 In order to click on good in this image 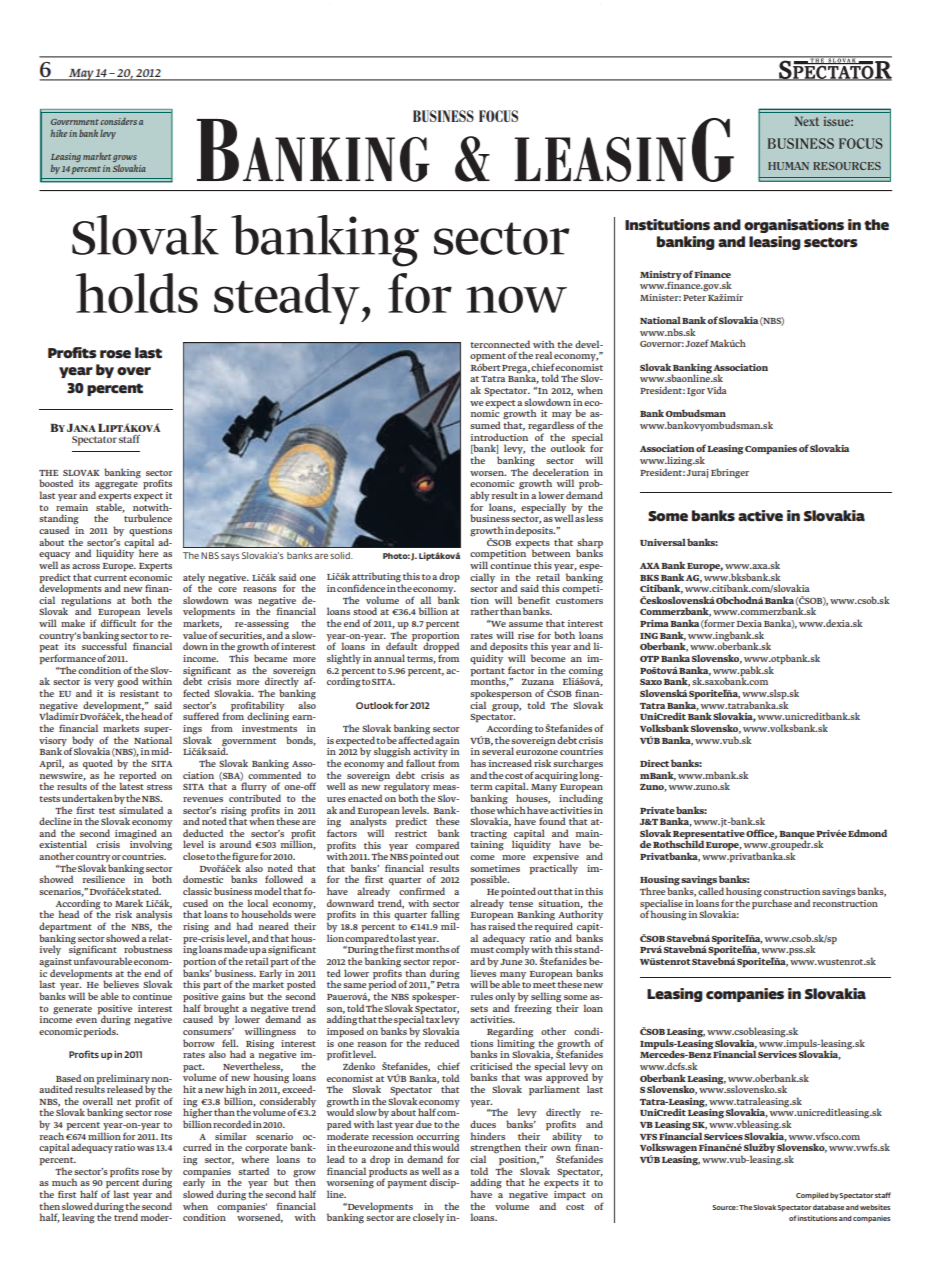, I will do `click(127, 682)`.
